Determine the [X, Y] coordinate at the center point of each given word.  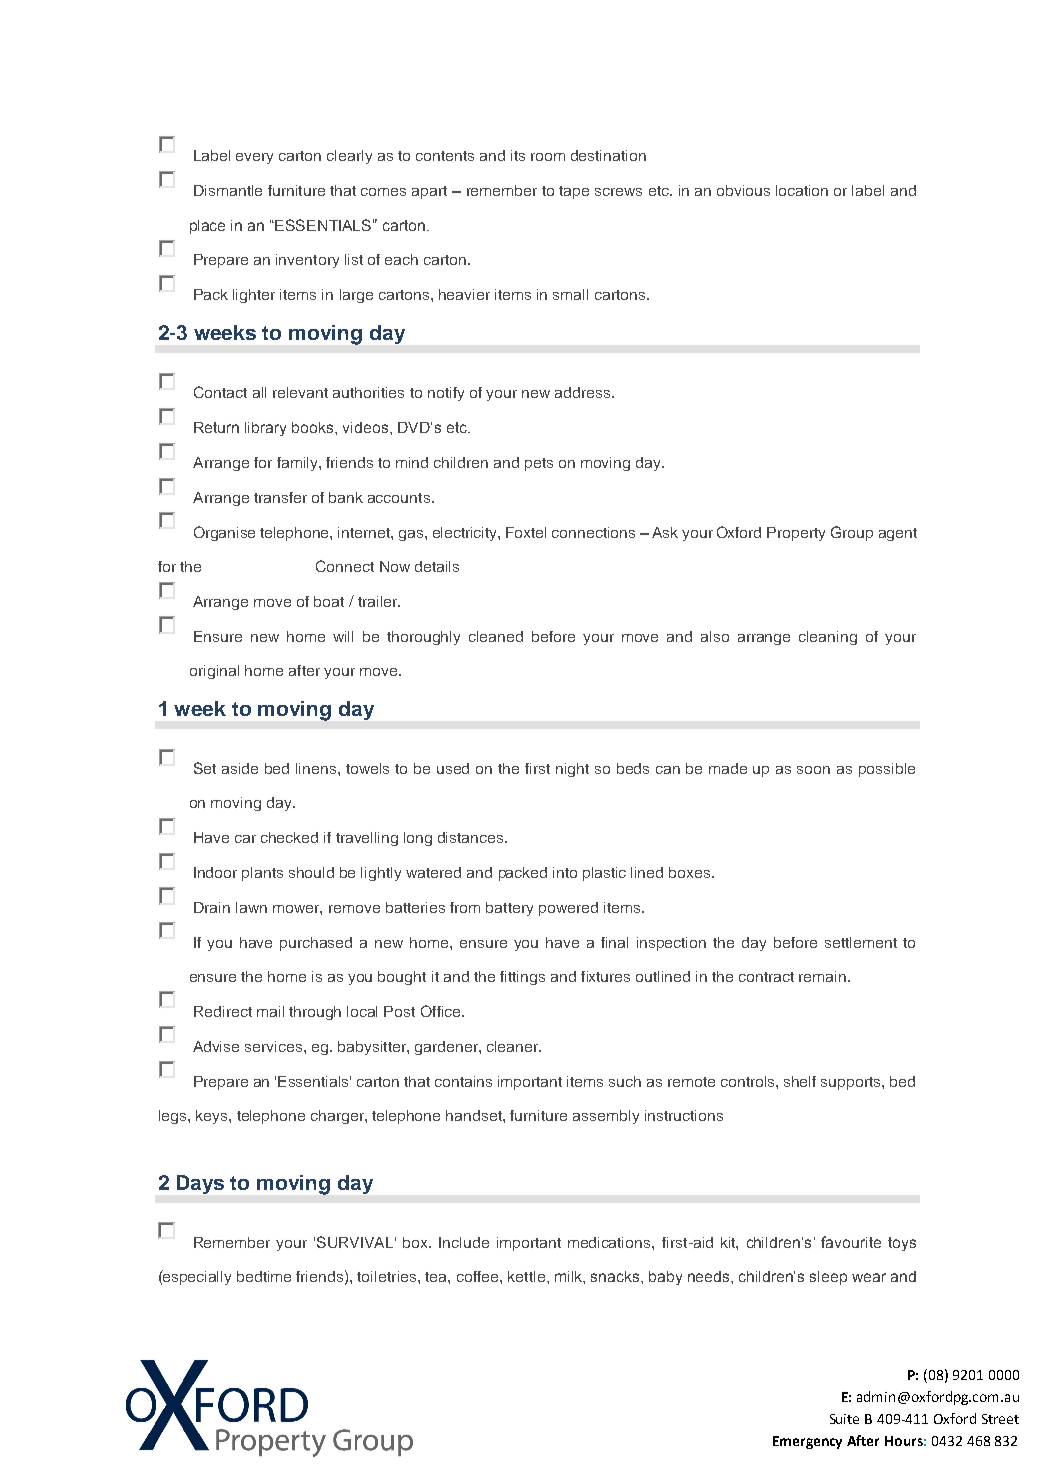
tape [574, 192]
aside [240, 768]
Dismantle [228, 190]
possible [887, 770]
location [802, 190]
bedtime [264, 1276]
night [572, 770]
